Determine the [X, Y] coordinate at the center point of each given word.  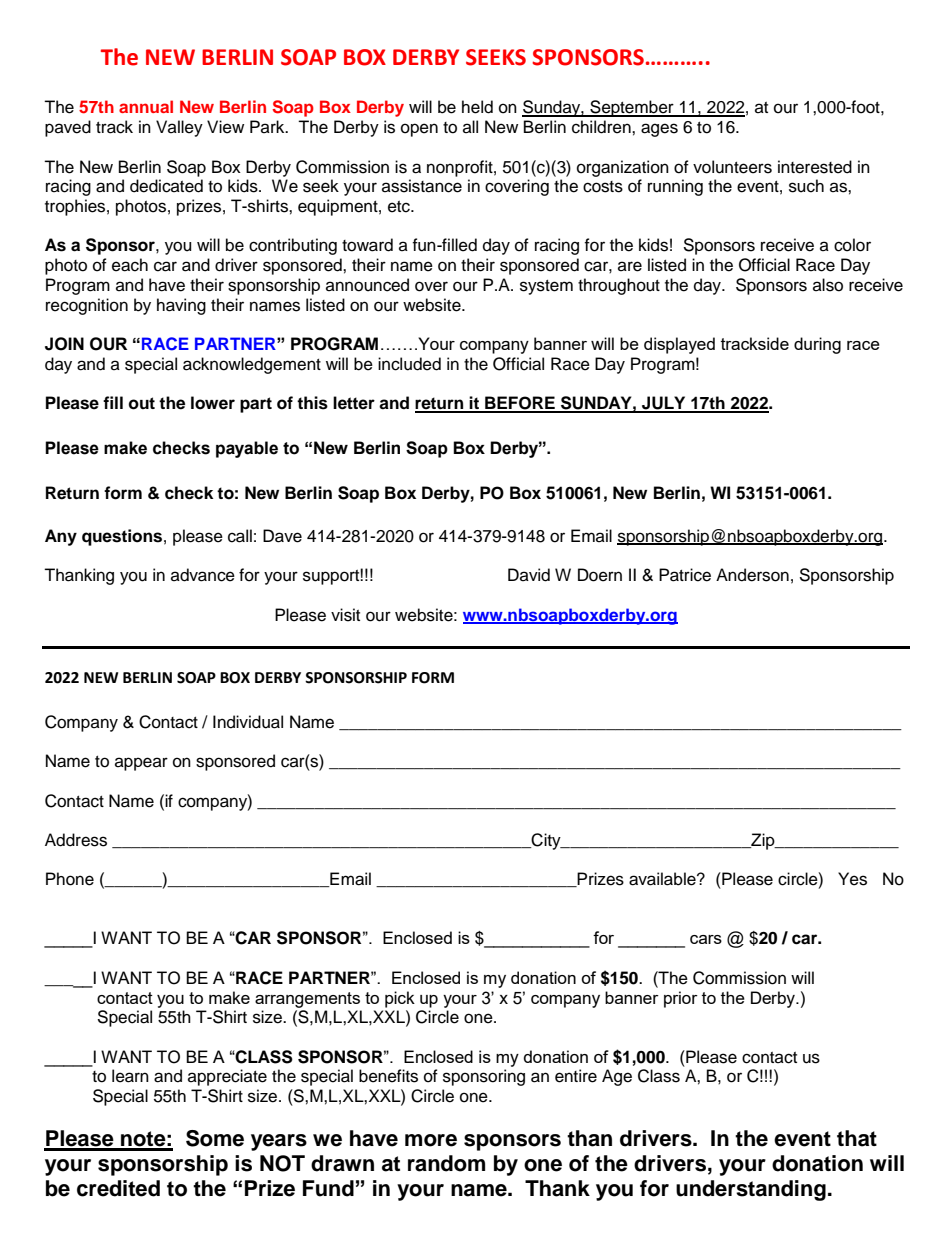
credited [118, 1188]
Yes [852, 879]
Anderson [752, 575]
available [663, 879]
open [419, 130]
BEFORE [520, 404]
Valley [179, 128]
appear [141, 764]
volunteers [732, 167]
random [446, 1163]
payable [247, 449]
